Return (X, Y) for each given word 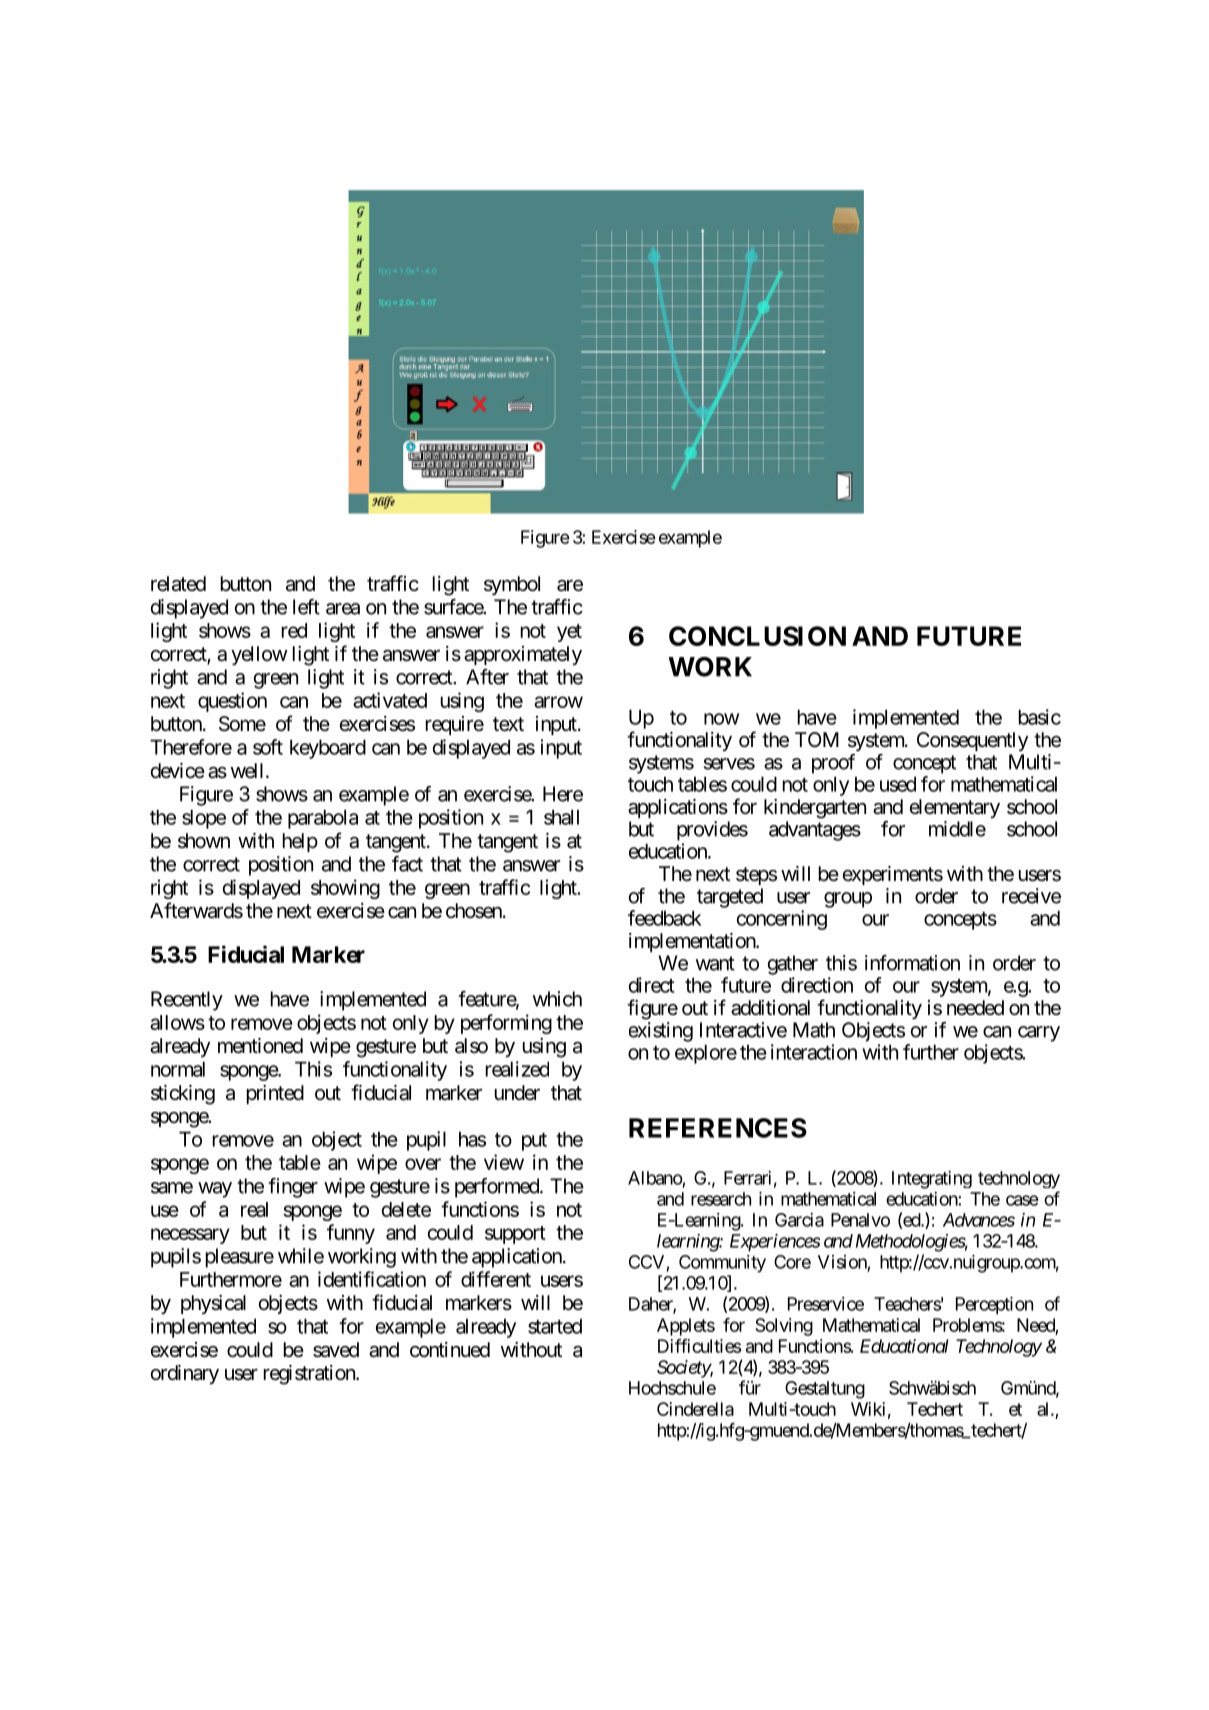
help (300, 842)
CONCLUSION (757, 636)
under (517, 1092)
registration (310, 1375)
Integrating (932, 1180)
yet (569, 633)
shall (561, 817)
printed (275, 1094)
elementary (955, 808)
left (306, 607)
